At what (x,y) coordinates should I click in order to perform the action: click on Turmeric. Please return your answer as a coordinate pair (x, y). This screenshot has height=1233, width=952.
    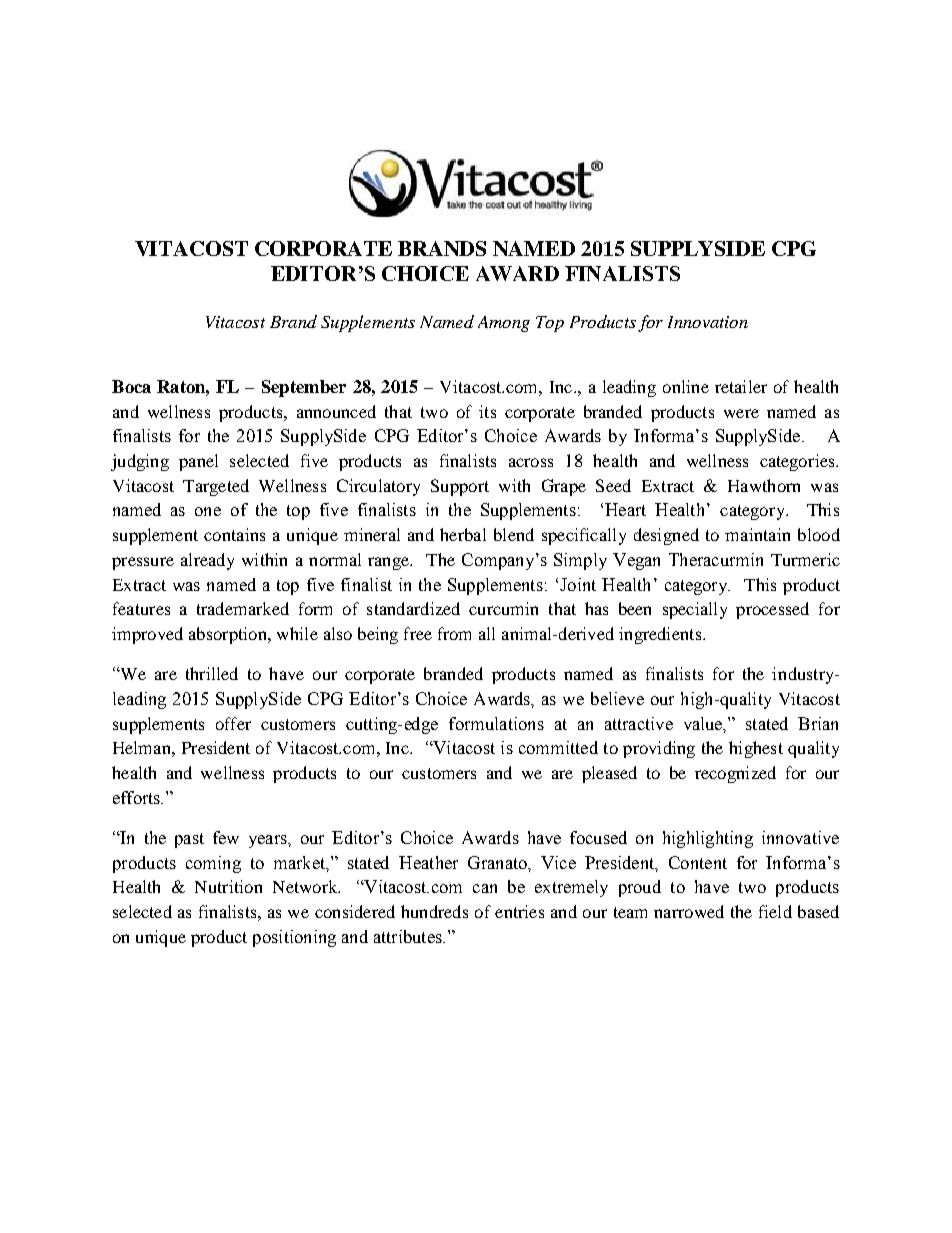
    Looking at the image, I should click on (805, 559).
